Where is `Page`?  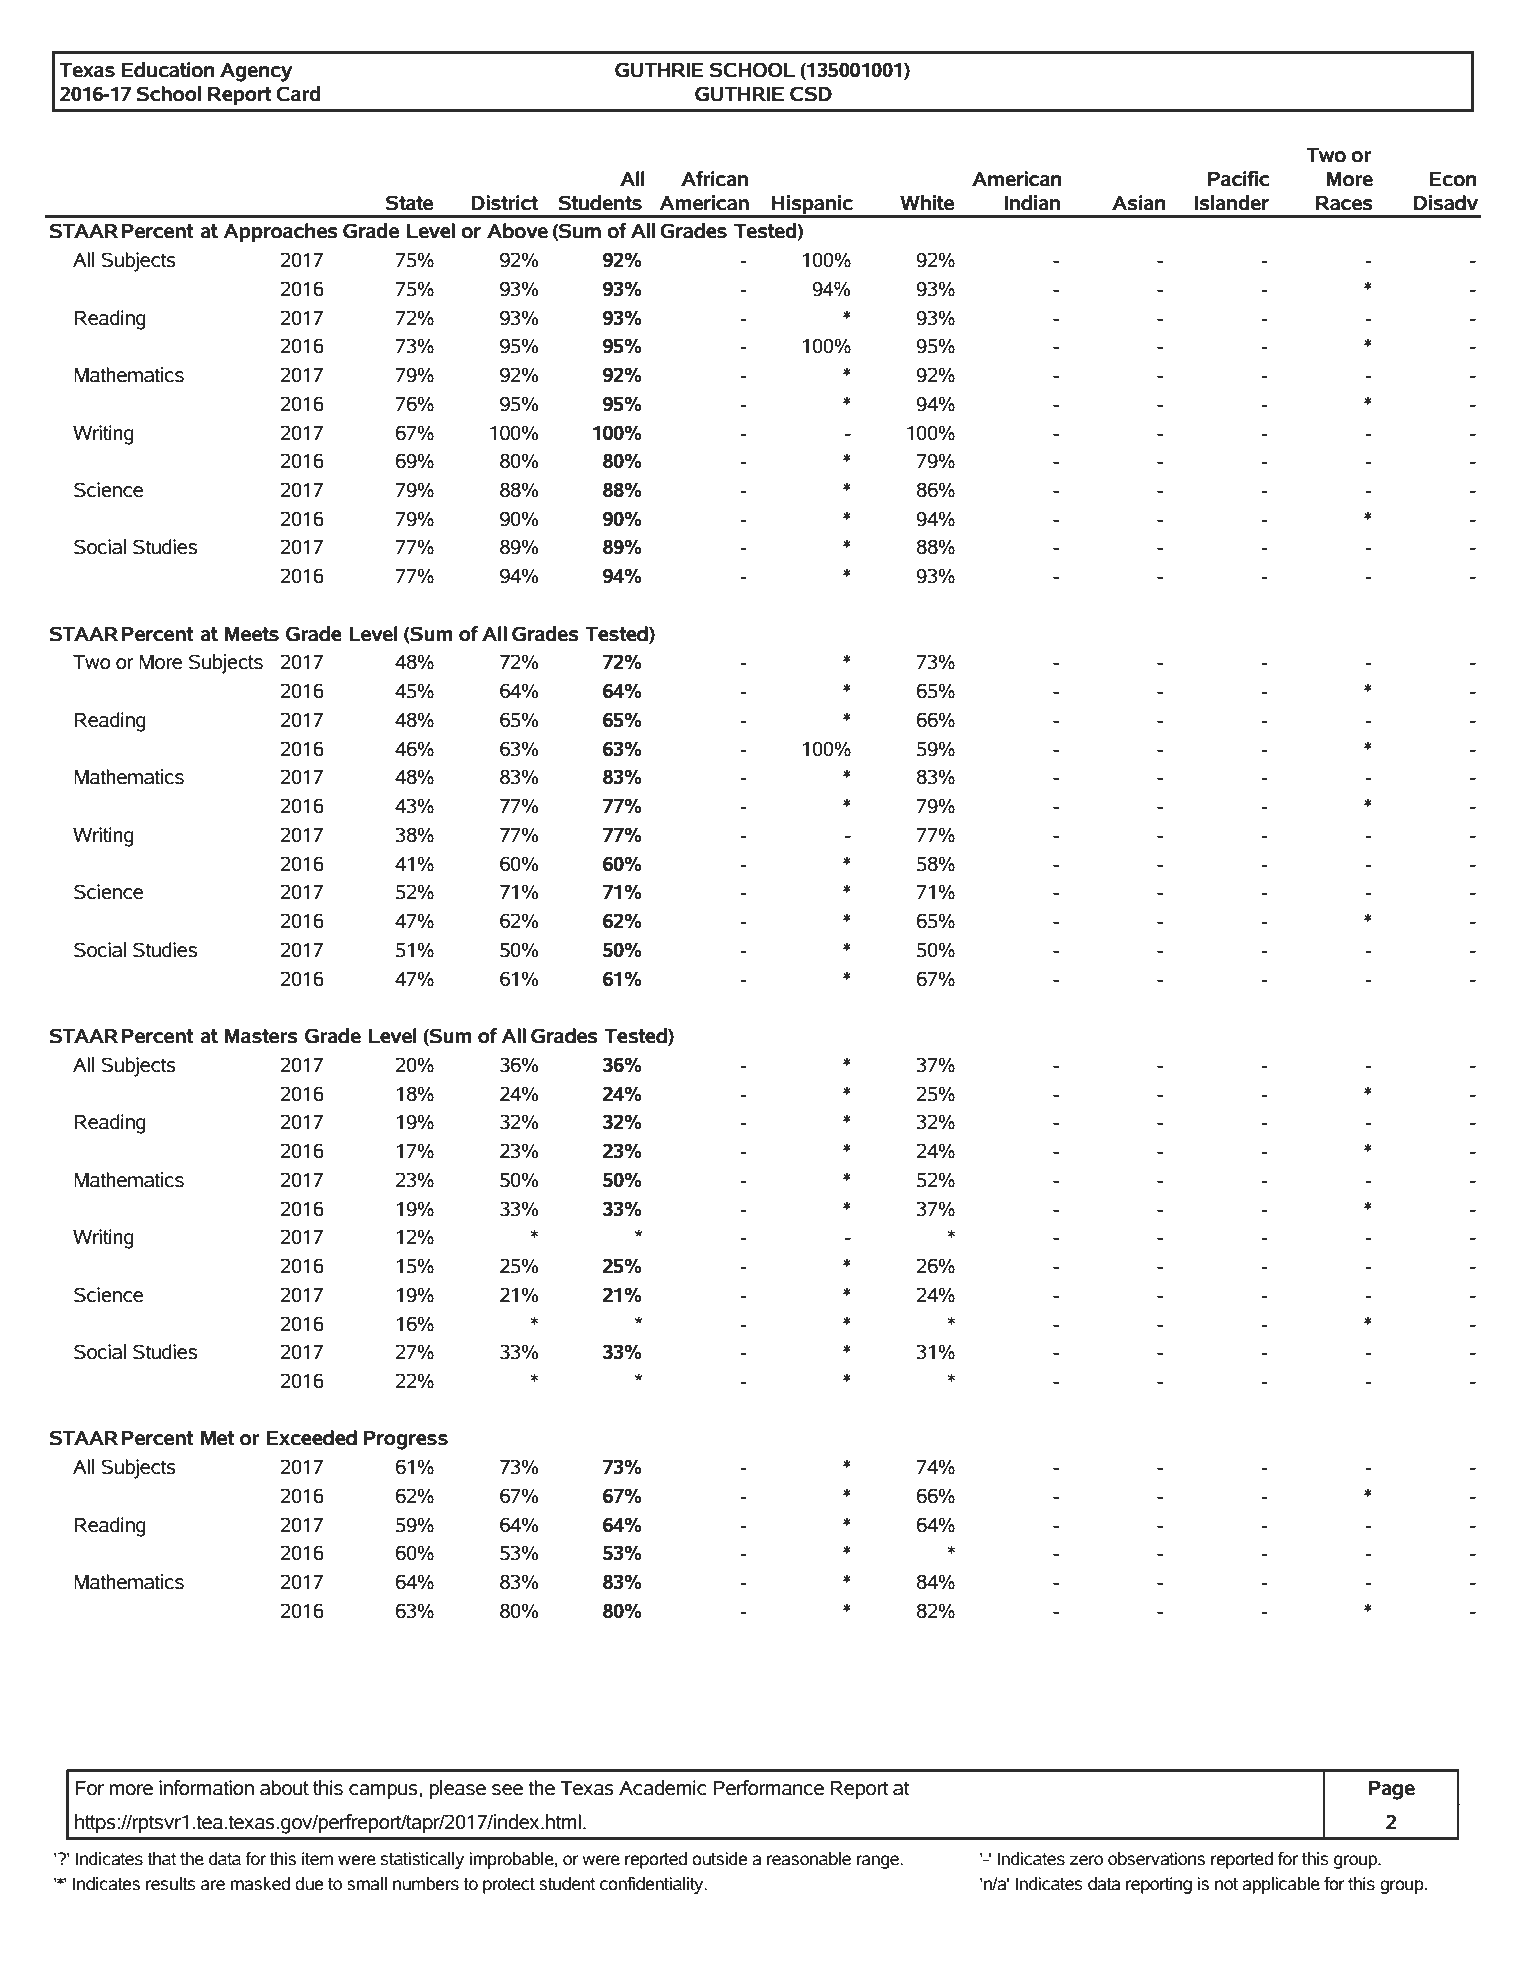
Page is located at coordinates (1392, 1790).
